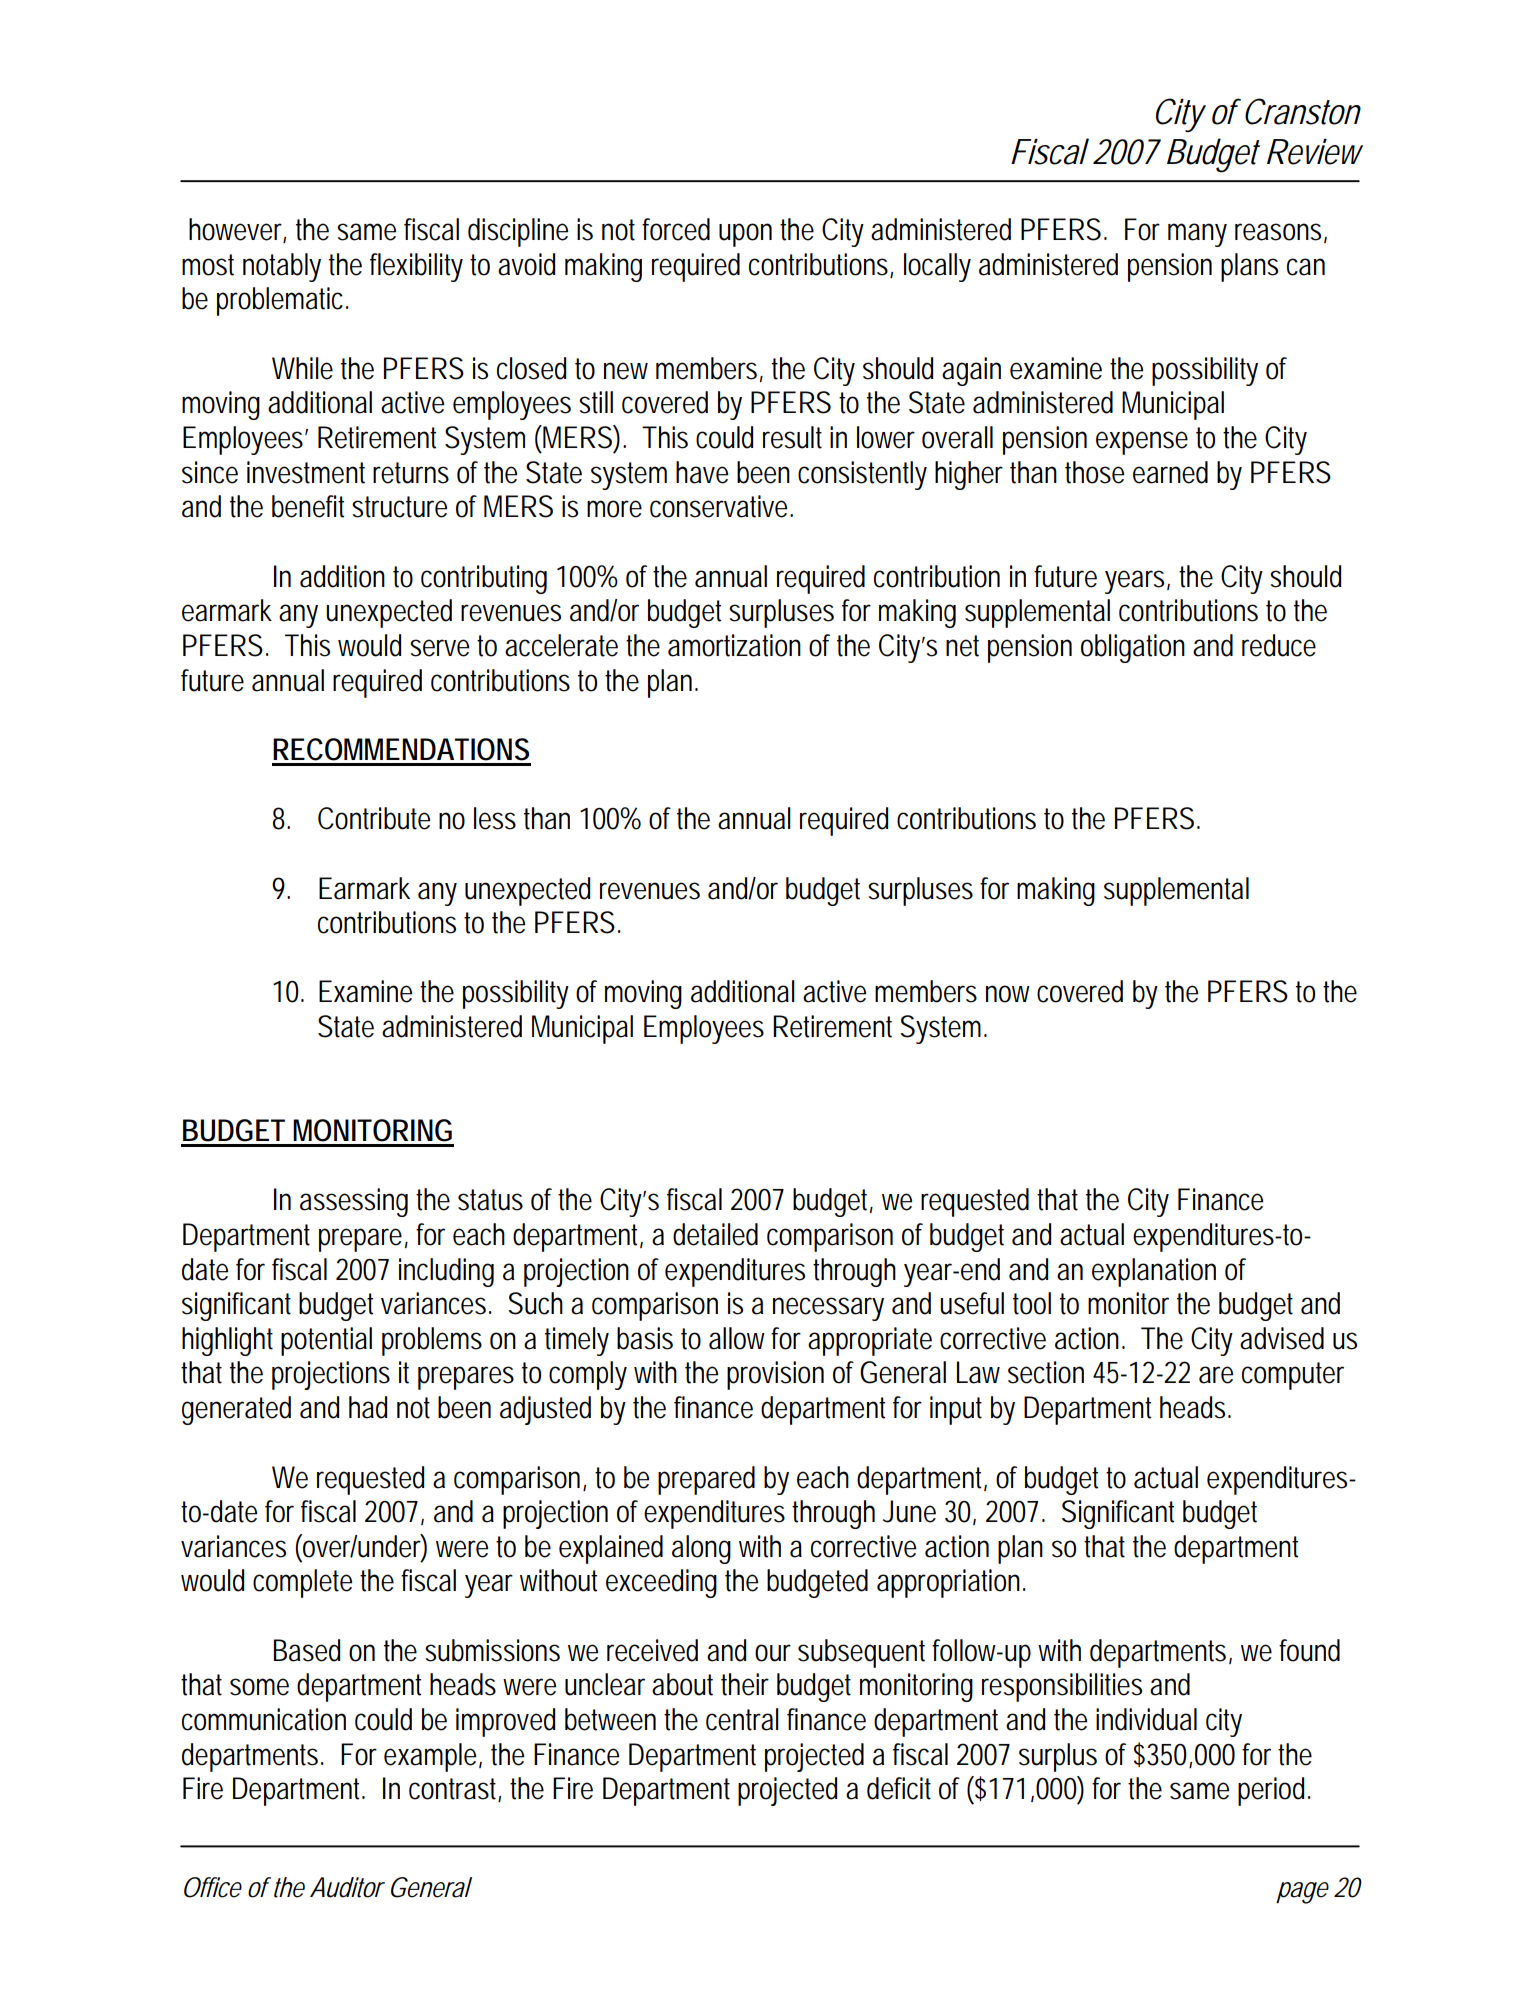 The width and height of the screenshot is (1540, 1993). What do you see at coordinates (775, 1375) in the screenshot?
I see `provision` at bounding box center [775, 1375].
